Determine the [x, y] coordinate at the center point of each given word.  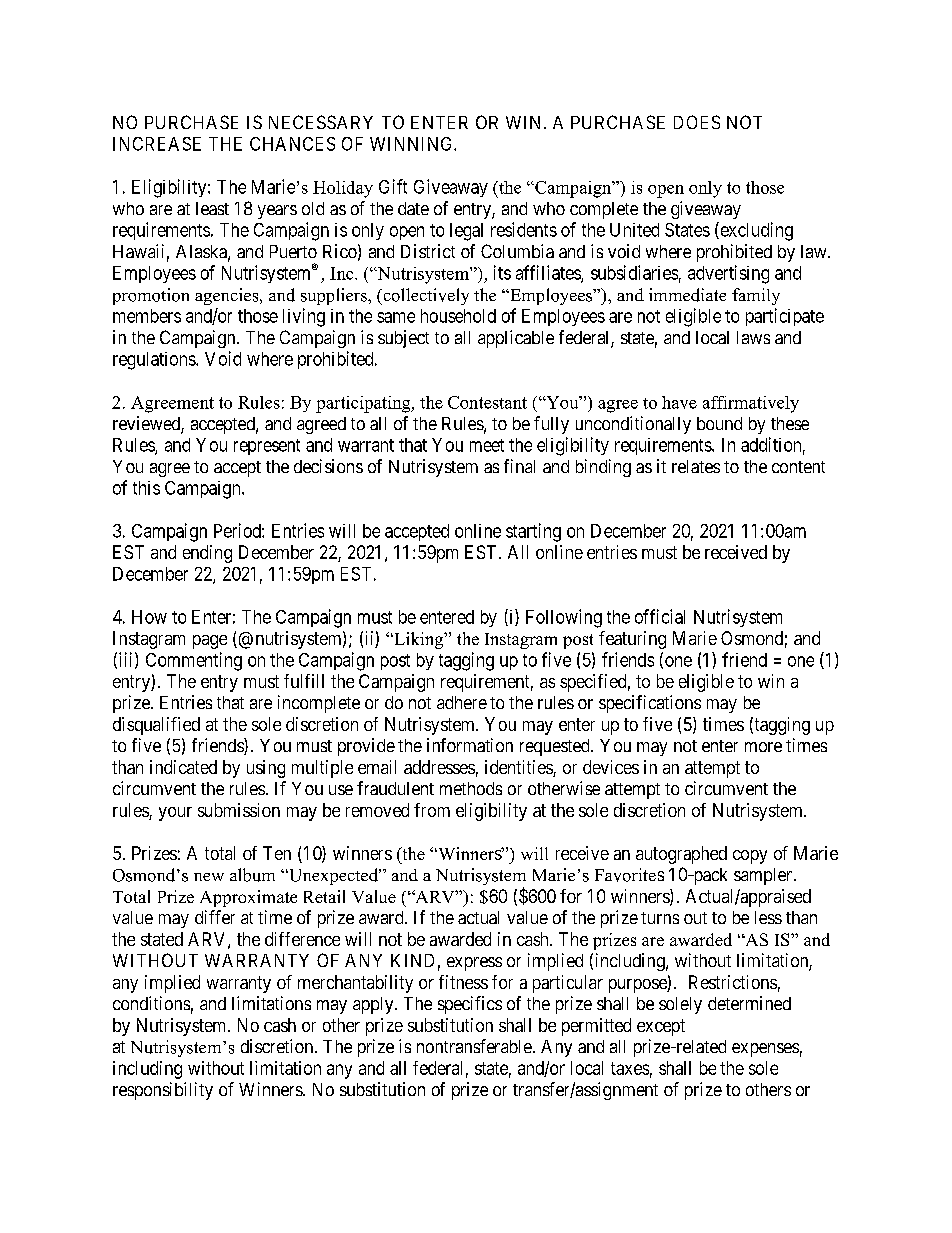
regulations [155, 361]
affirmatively [751, 404]
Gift [393, 186]
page [210, 642]
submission [239, 810]
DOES [697, 122]
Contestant [487, 402]
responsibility [163, 1091]
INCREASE [157, 144]
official [660, 616]
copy [750, 857]
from [432, 810]
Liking [419, 640]
